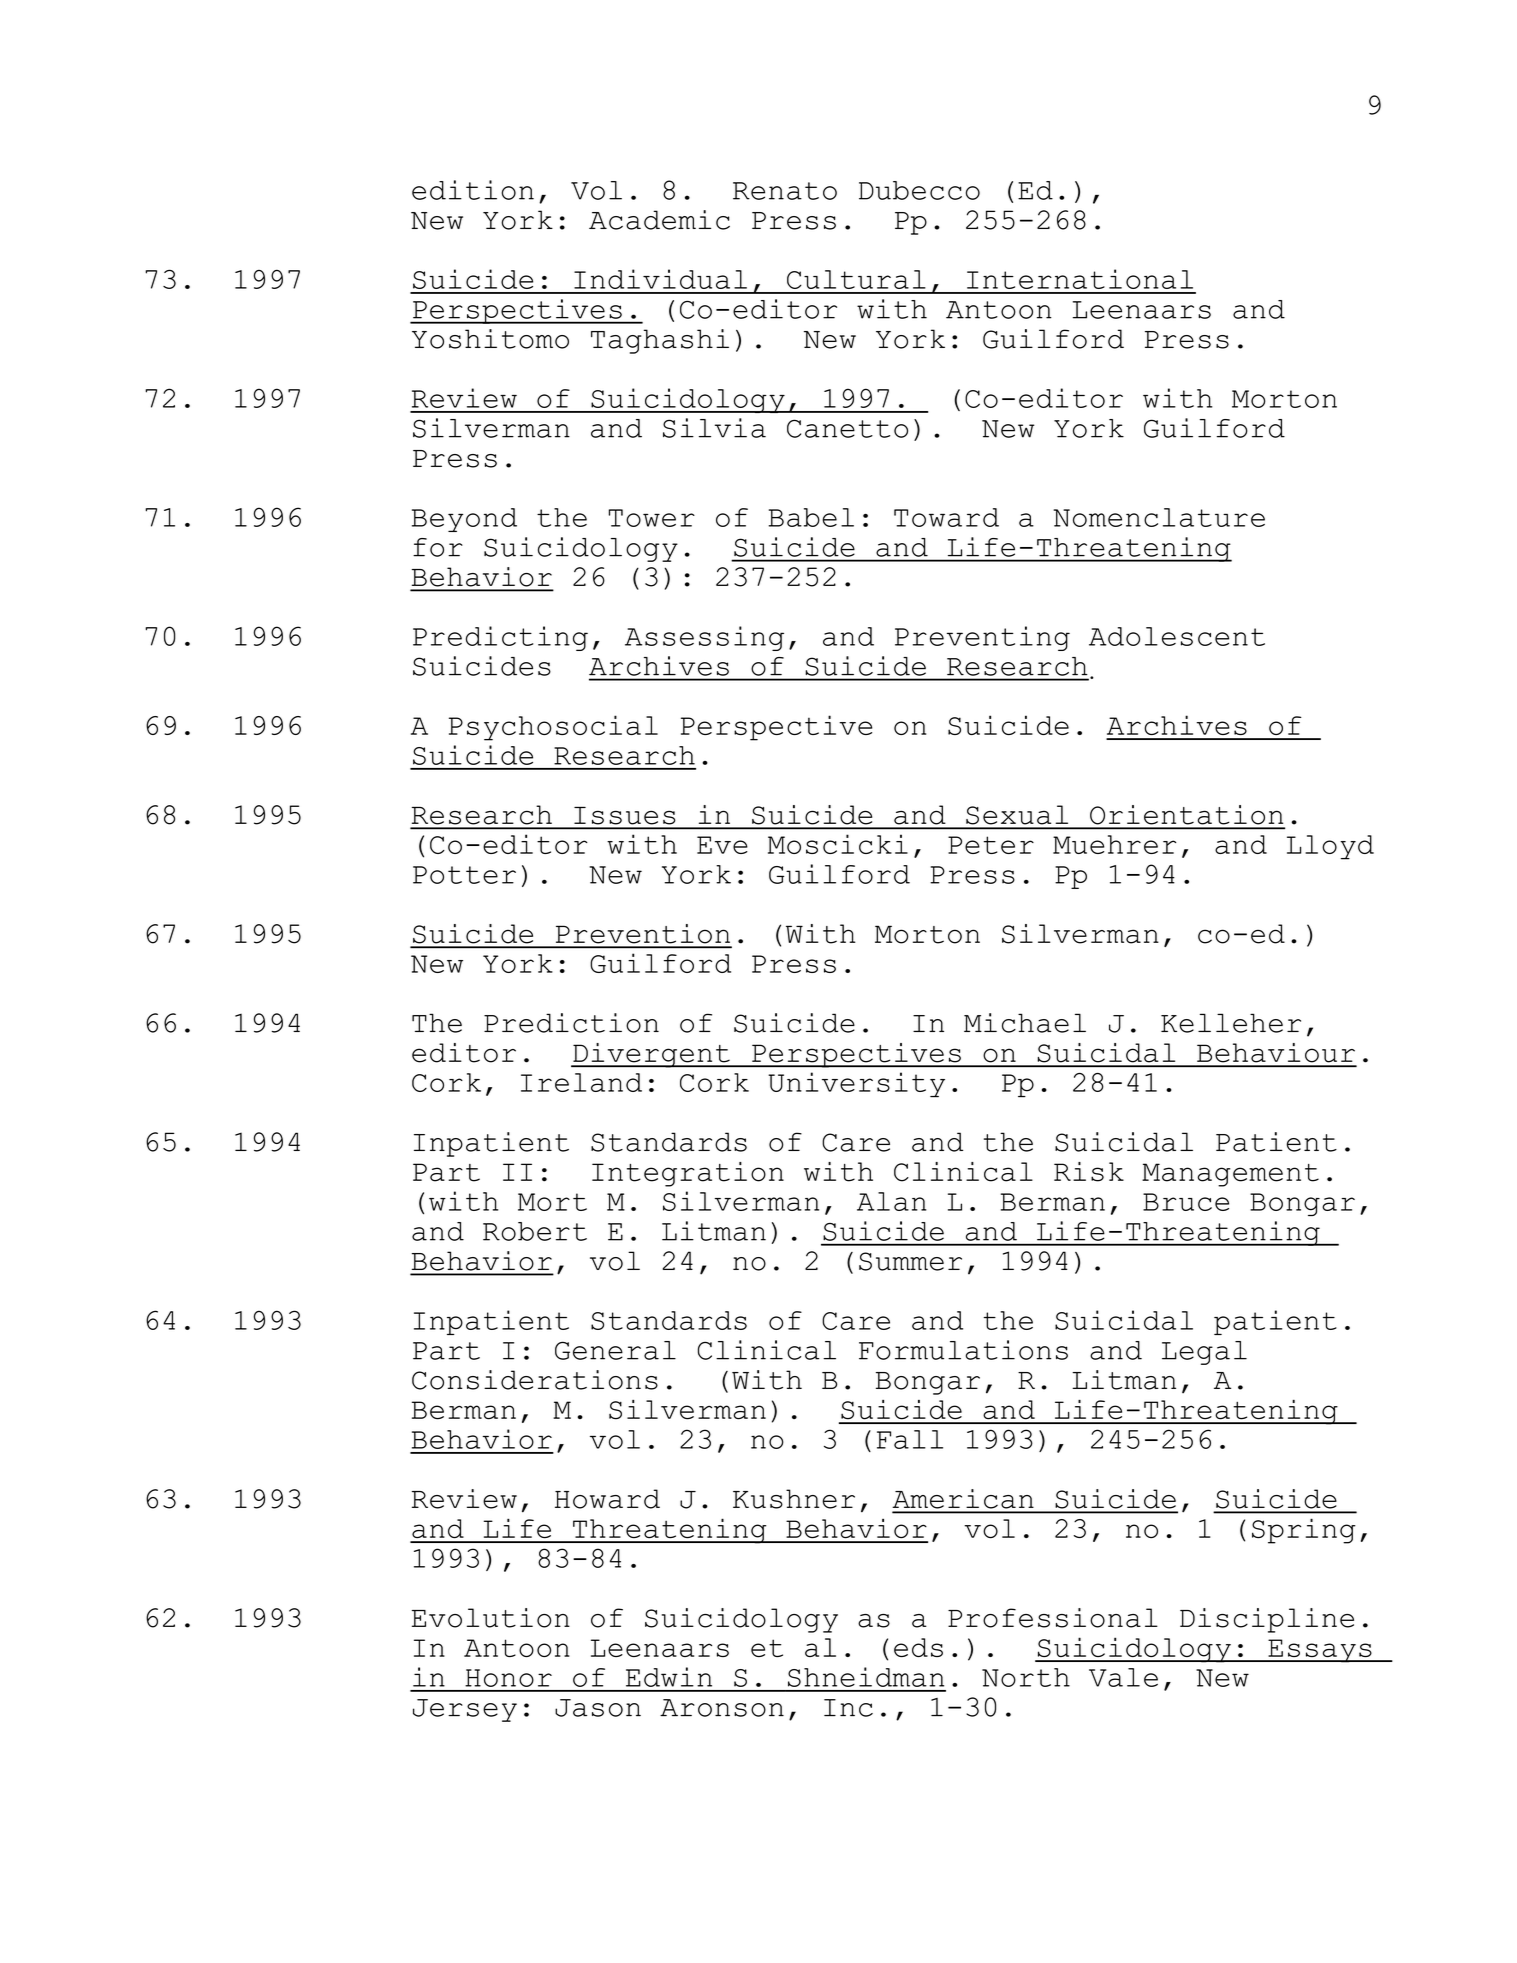 The width and height of the screenshot is (1517, 1963). I want to click on Cultural, so click(856, 279).
